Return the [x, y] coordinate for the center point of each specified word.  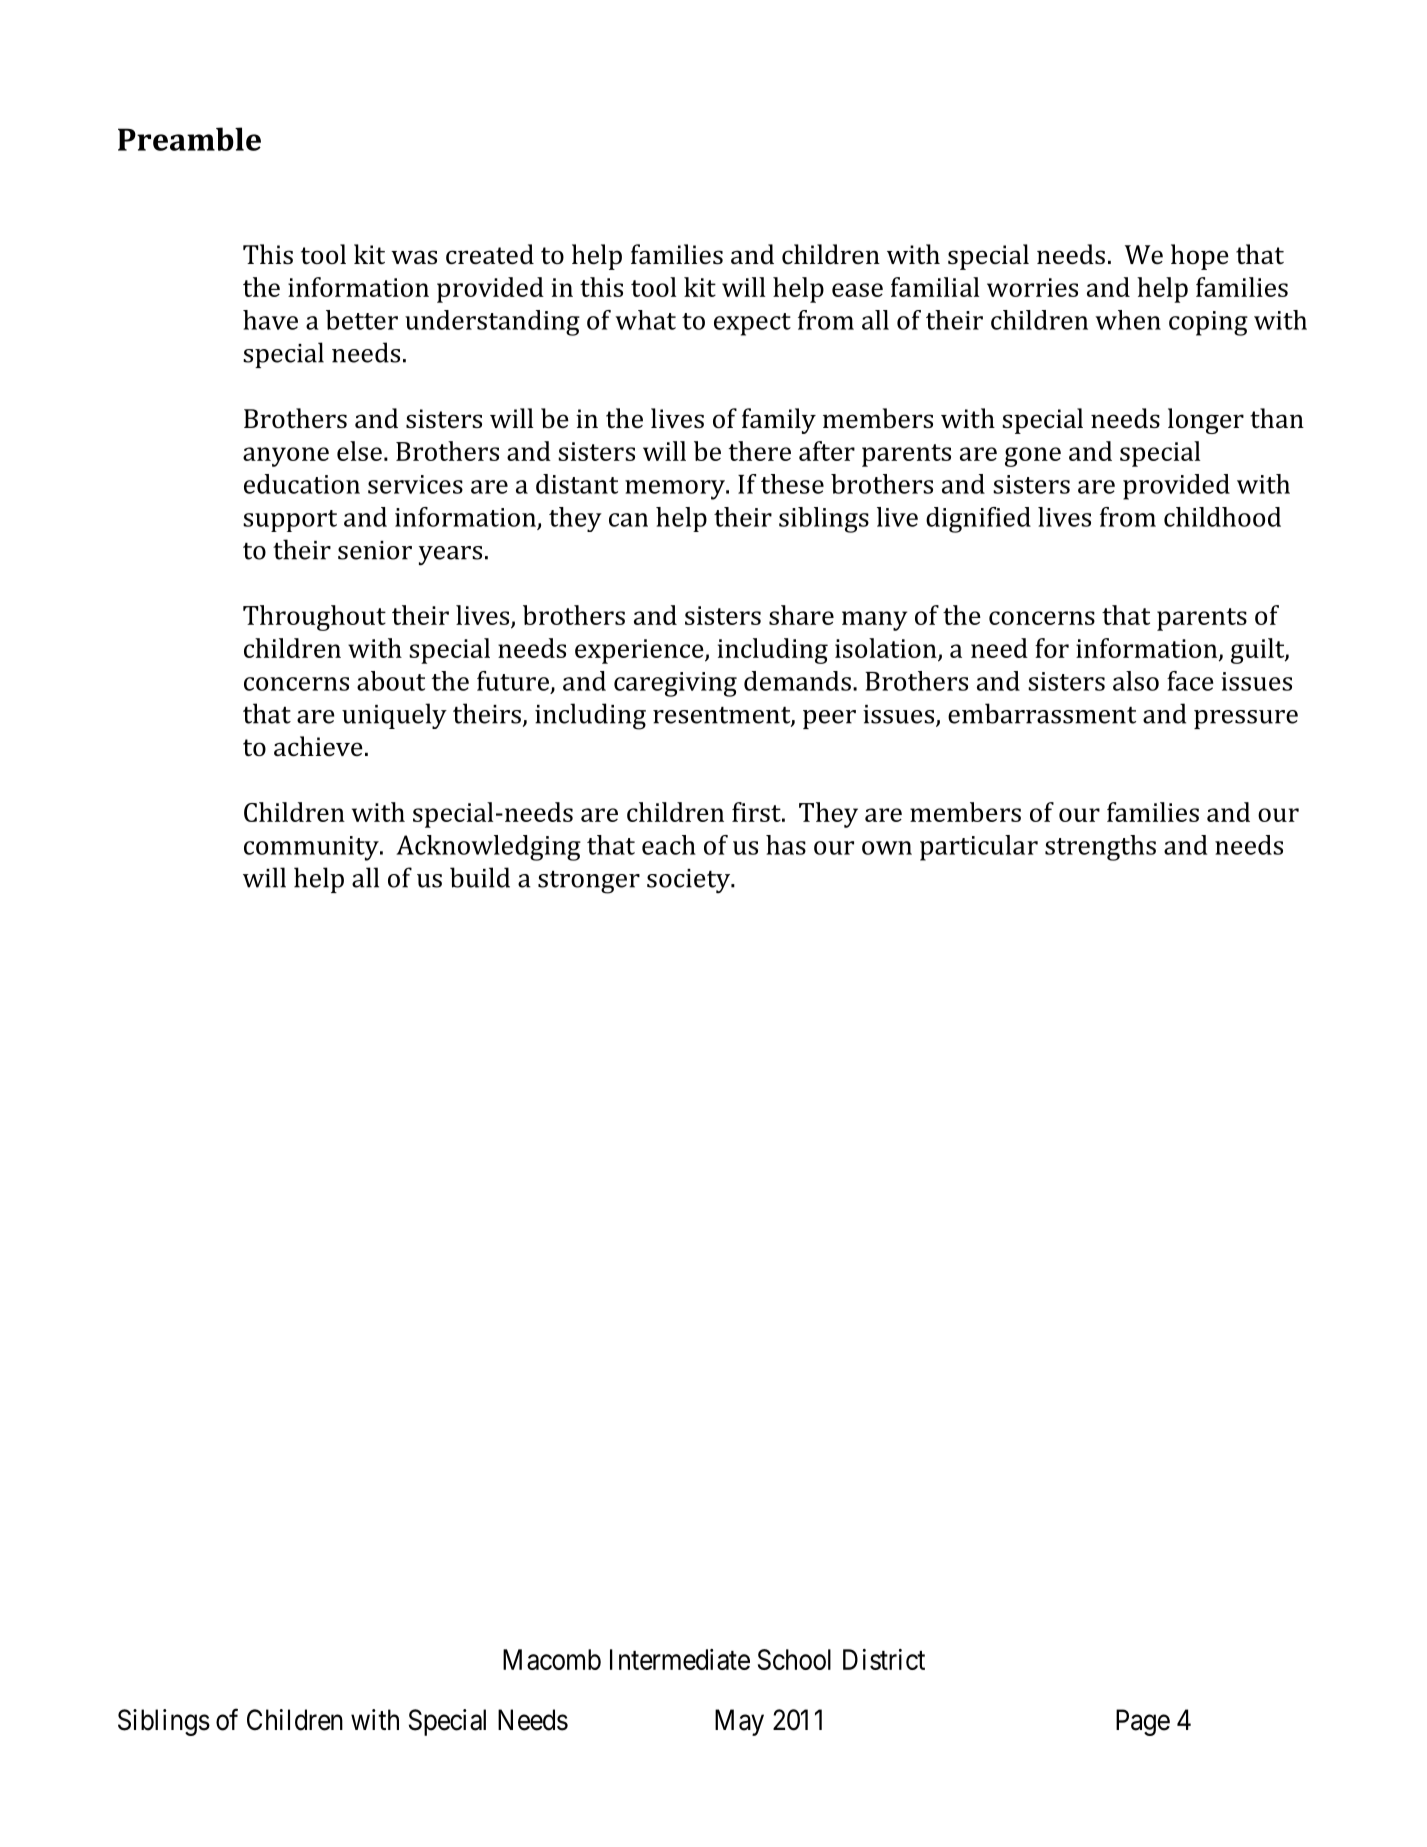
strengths [1100, 848]
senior [375, 550]
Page [1143, 1722]
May [739, 1722]
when [1128, 320]
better [362, 320]
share [801, 615]
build [480, 877]
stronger [589, 882]
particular [979, 848]
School [794, 1659]
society [689, 881]
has [786, 845]
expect [752, 324]
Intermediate [680, 1659]
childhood [1222, 517]
